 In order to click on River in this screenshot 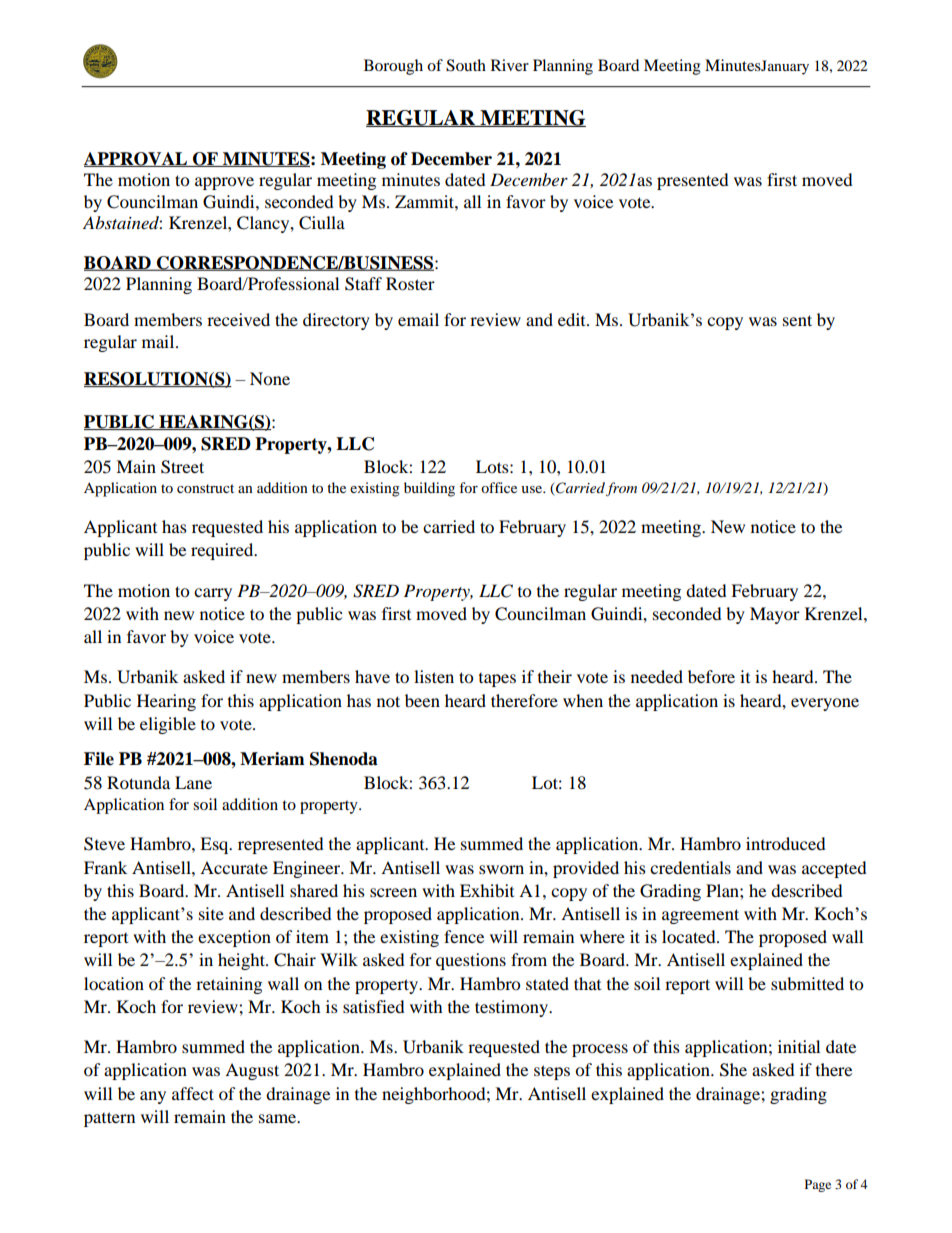, I will do `click(510, 65)`.
